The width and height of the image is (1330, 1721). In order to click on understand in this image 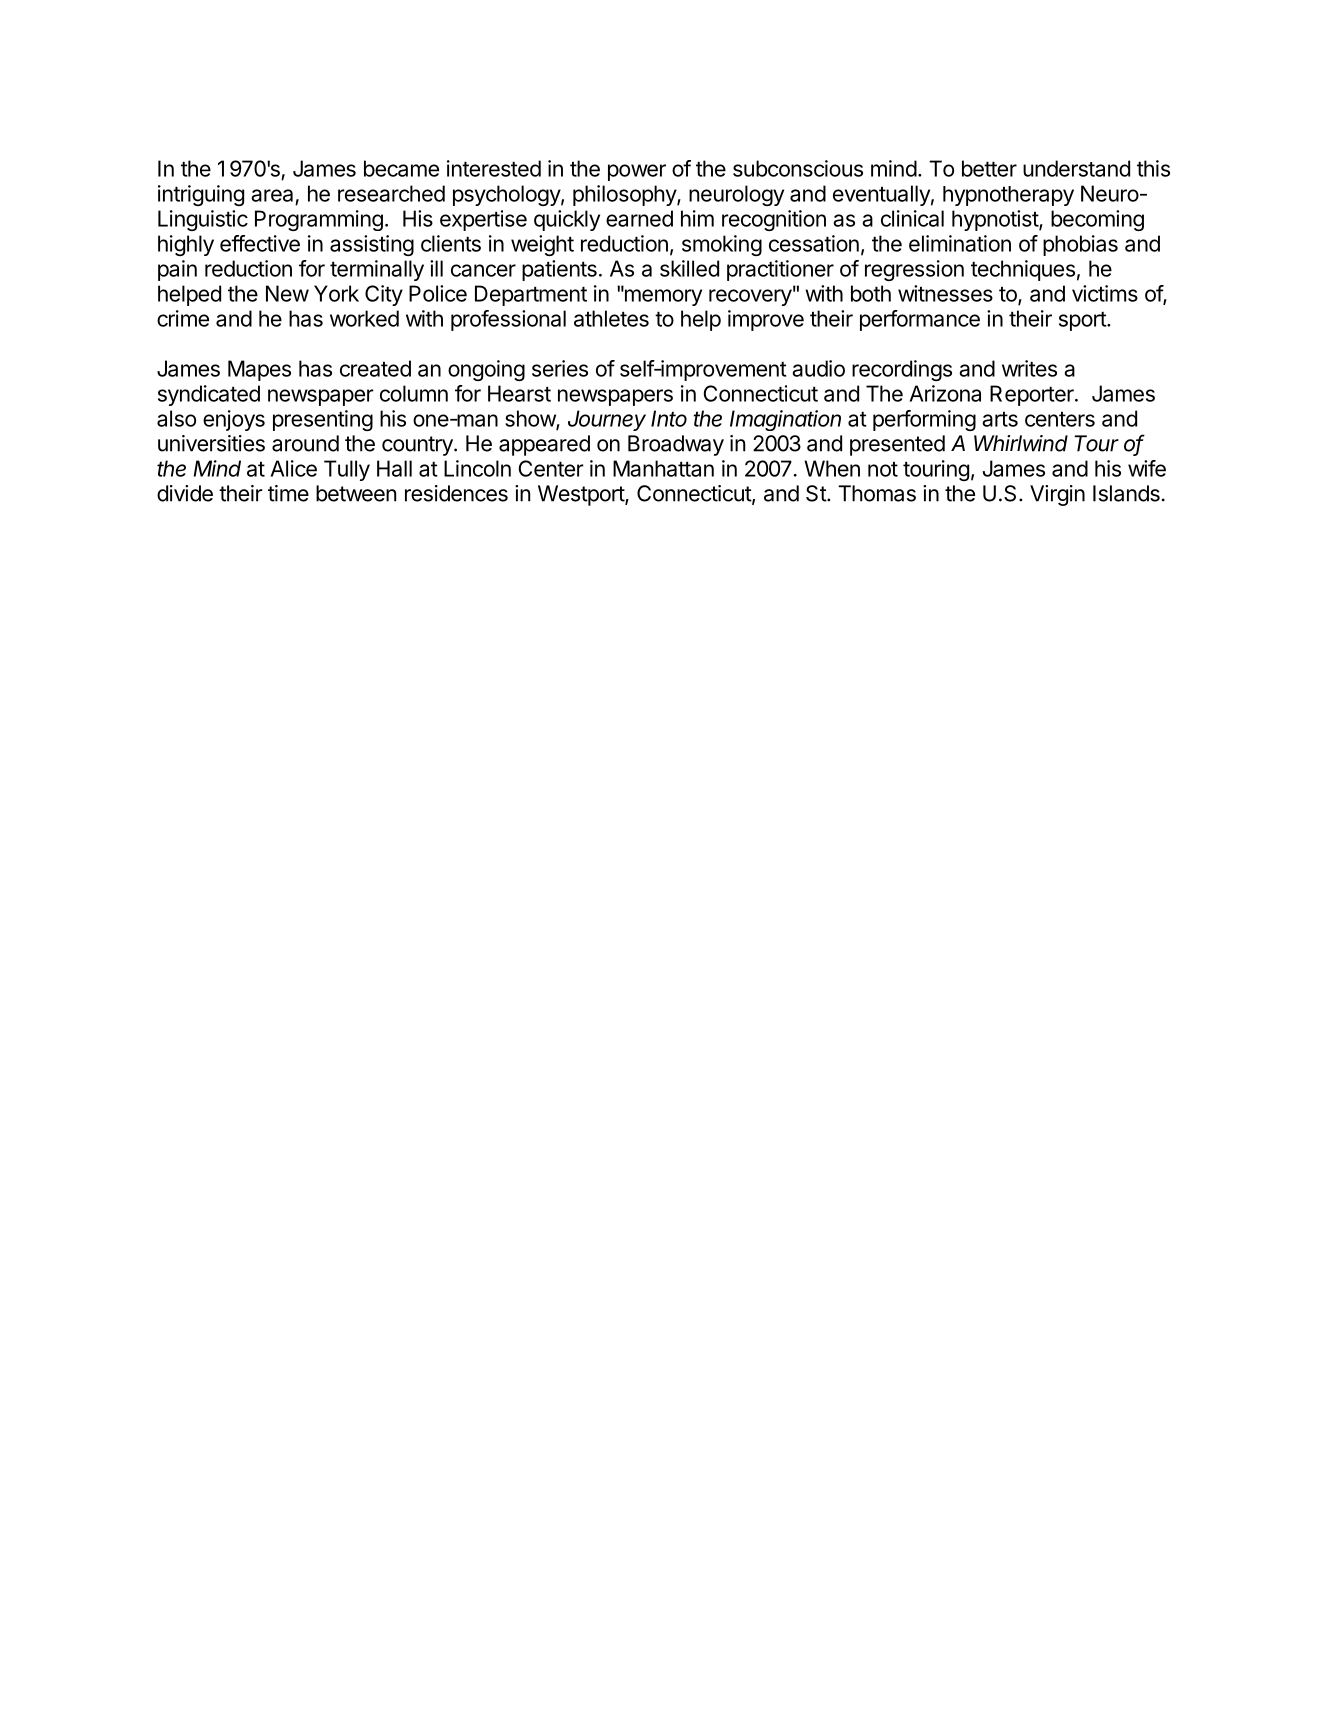, I will do `click(1076, 168)`.
